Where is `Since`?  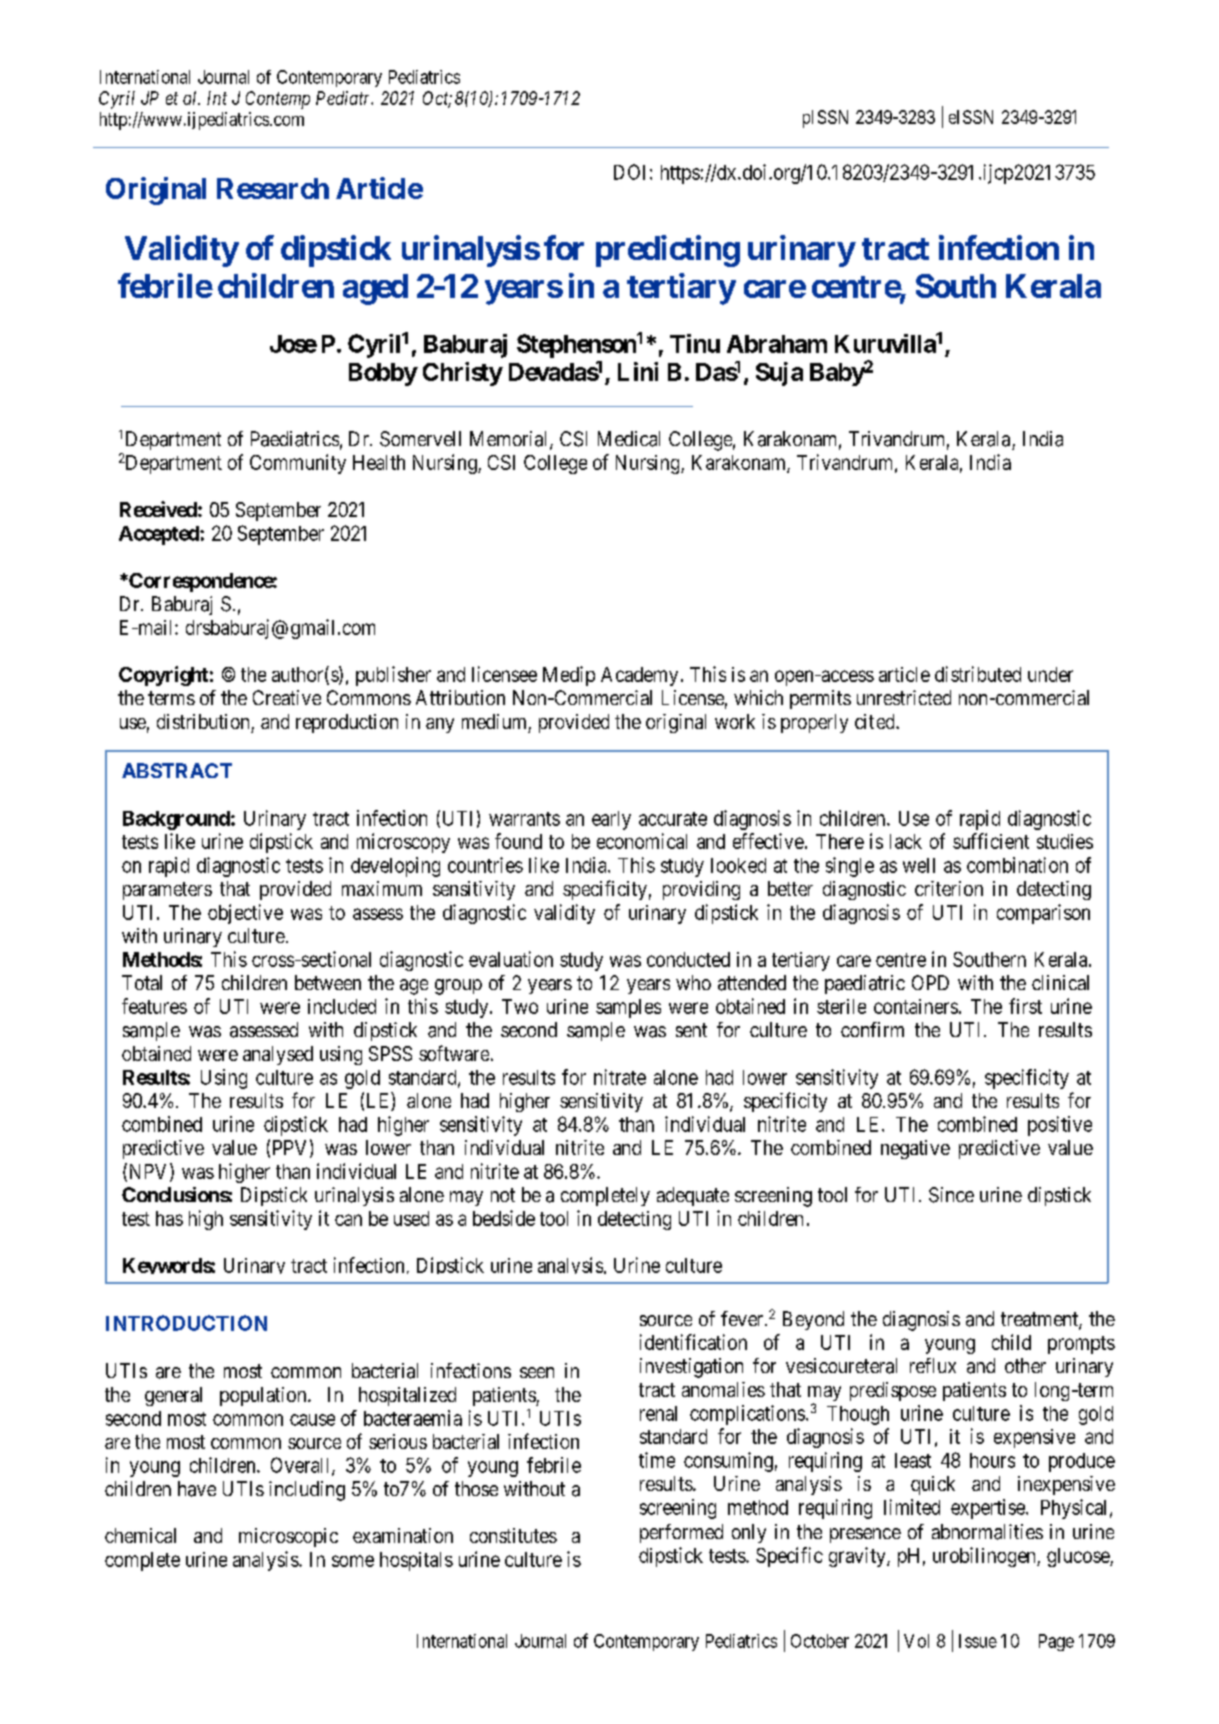 Since is located at coordinates (951, 1195).
